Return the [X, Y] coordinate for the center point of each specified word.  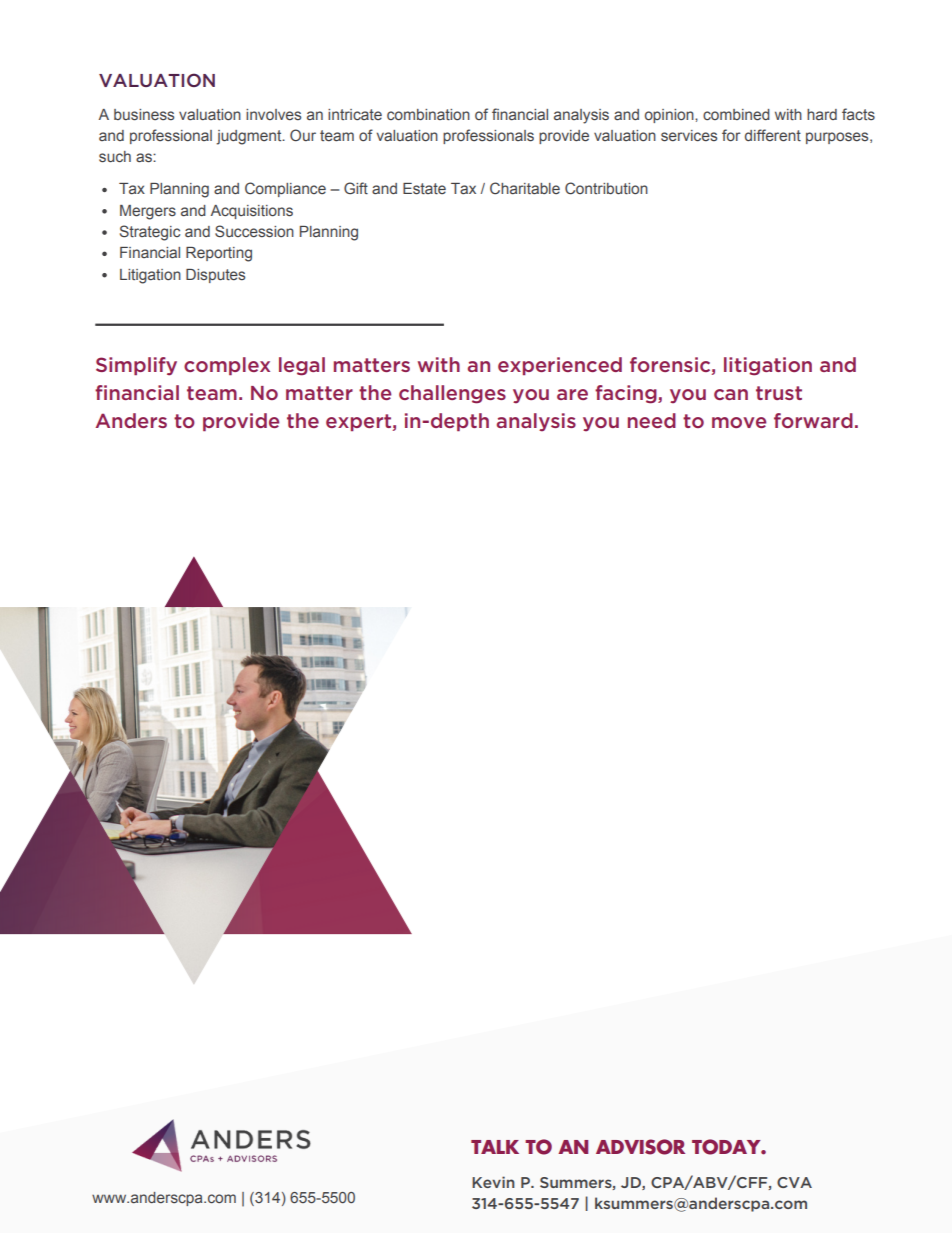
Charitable [525, 188]
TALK [495, 1147]
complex [227, 366]
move [739, 422]
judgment [250, 137]
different [773, 135]
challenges [452, 394]
